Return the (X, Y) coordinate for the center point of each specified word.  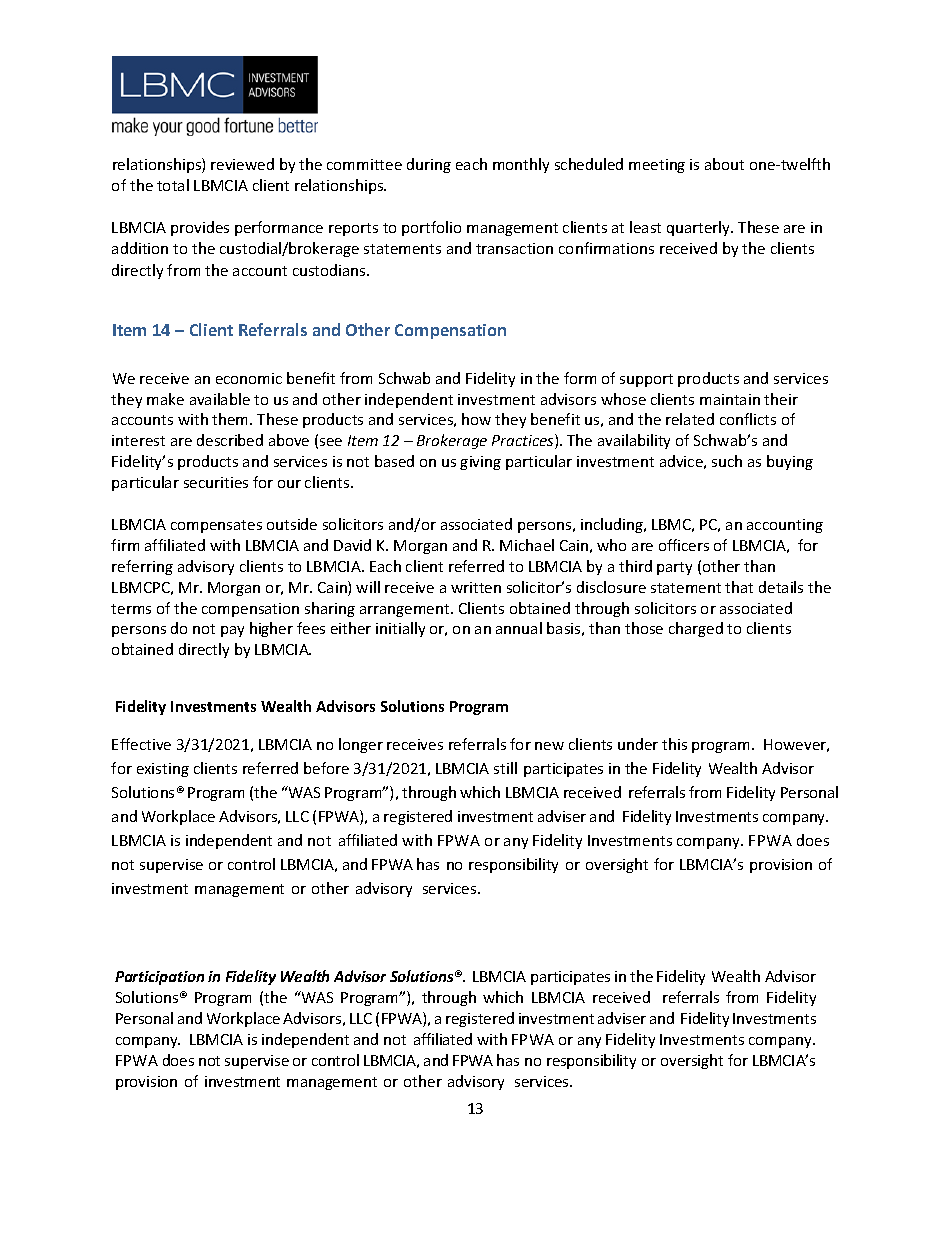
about (724, 164)
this (674, 744)
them (231, 419)
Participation (159, 978)
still (505, 768)
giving (480, 463)
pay (232, 631)
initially (400, 629)
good (203, 126)
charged (696, 629)
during (429, 165)
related (690, 419)
